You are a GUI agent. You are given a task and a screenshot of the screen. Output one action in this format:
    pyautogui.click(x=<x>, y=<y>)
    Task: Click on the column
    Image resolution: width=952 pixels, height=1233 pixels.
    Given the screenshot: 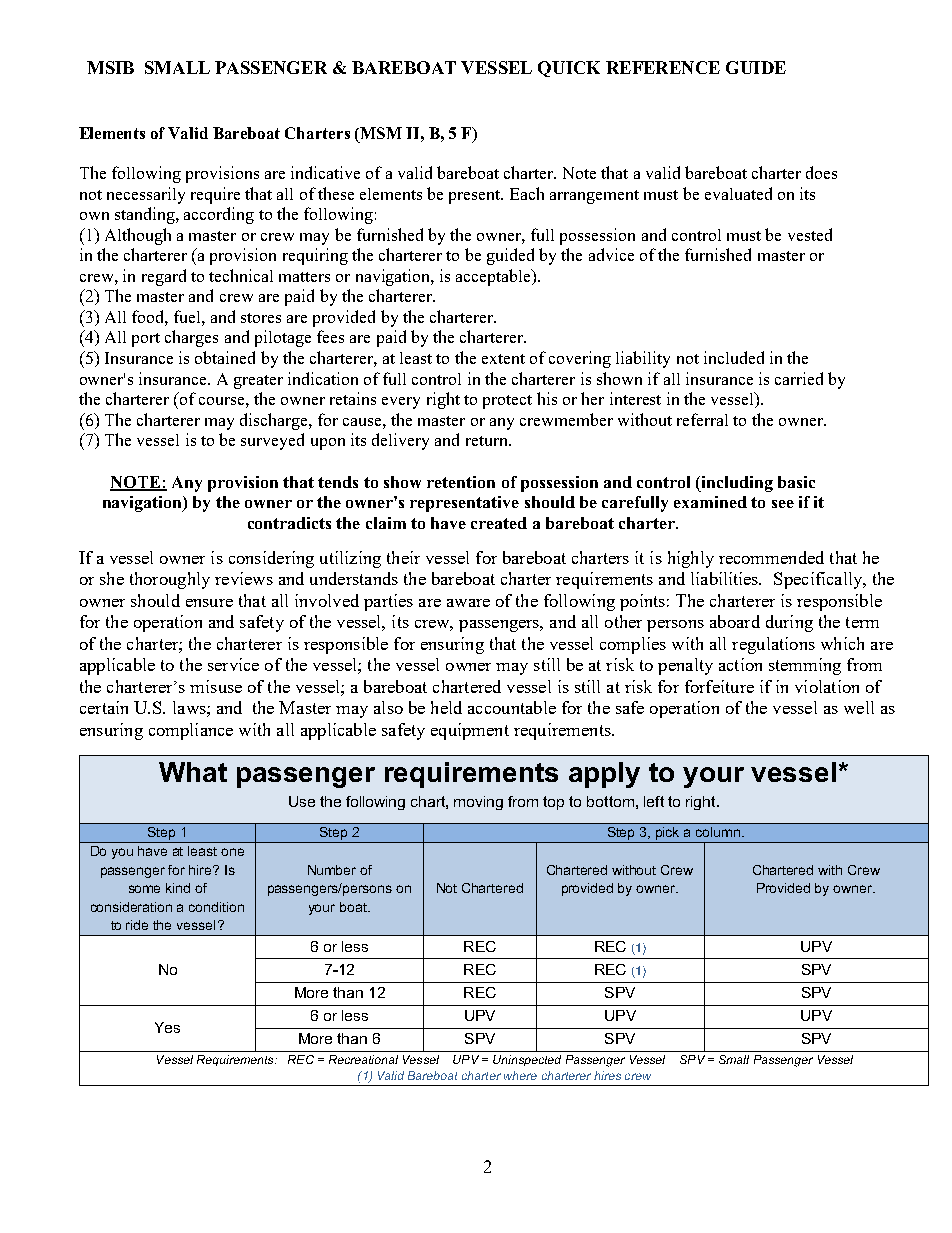 What is the action you would take?
    pyautogui.click(x=719, y=832)
